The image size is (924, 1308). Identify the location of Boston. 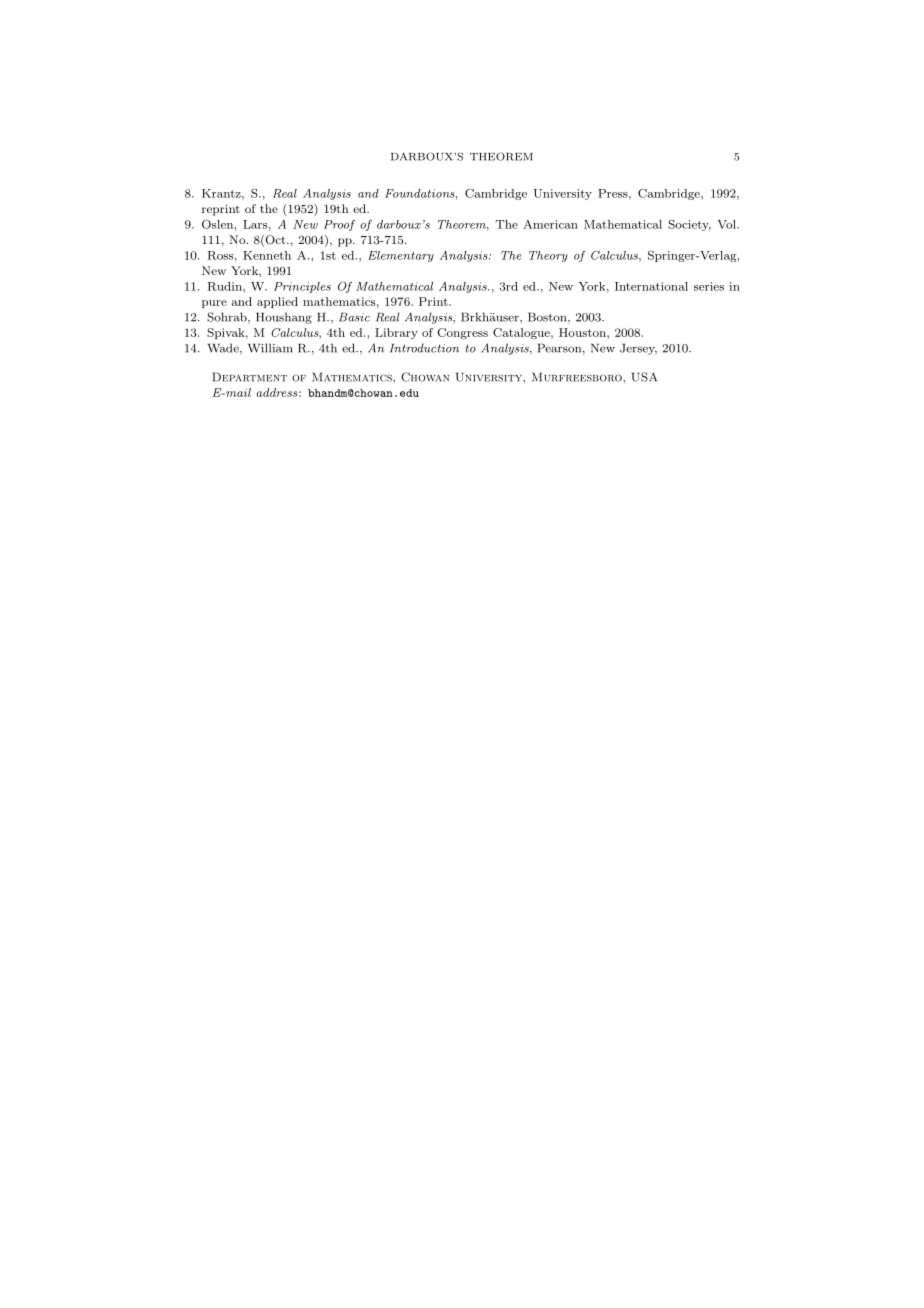
(548, 318).
